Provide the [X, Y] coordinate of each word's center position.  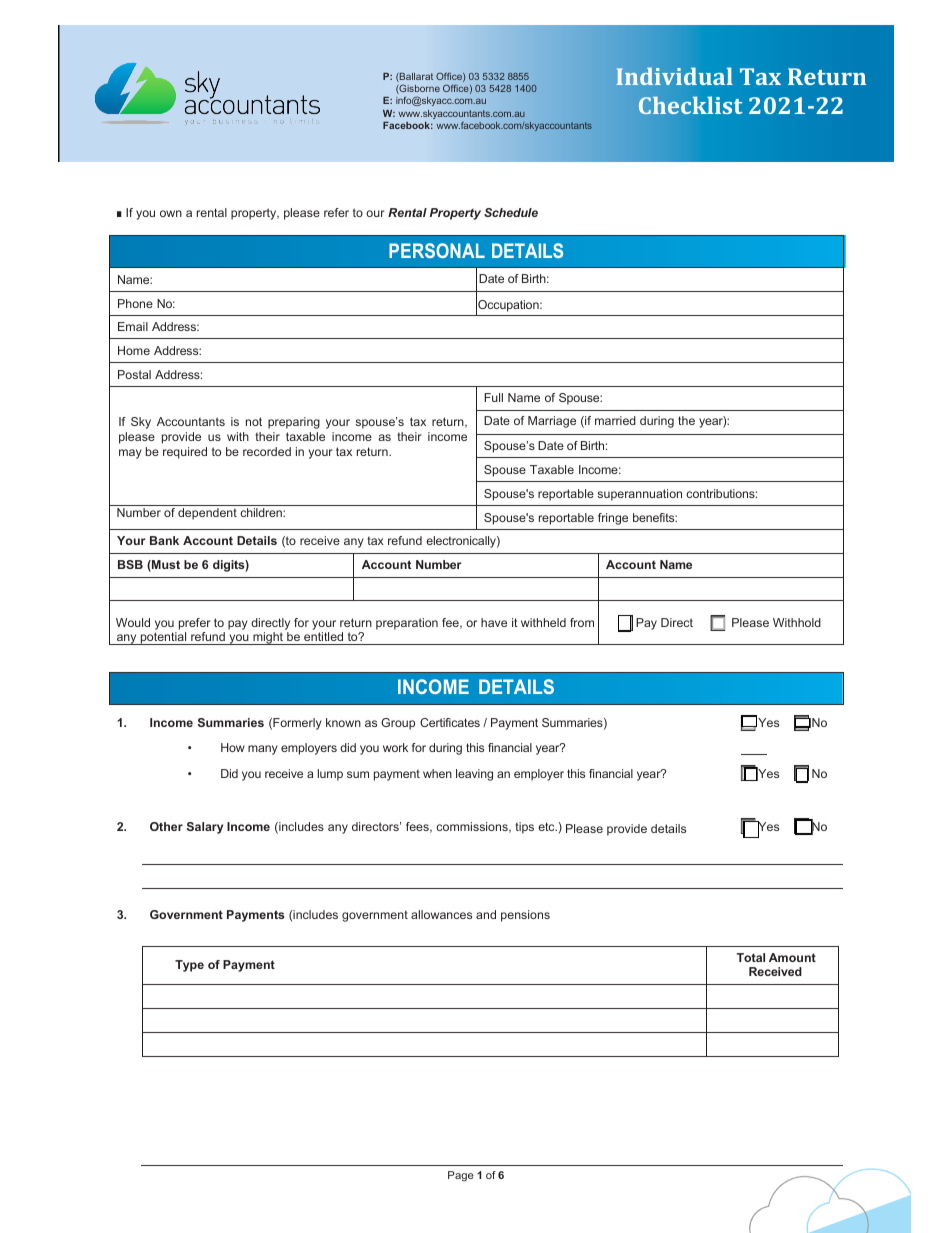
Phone [135, 303]
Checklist [690, 105]
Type [189, 966]
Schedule [511, 212]
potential [163, 638]
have [494, 622]
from [582, 622]
